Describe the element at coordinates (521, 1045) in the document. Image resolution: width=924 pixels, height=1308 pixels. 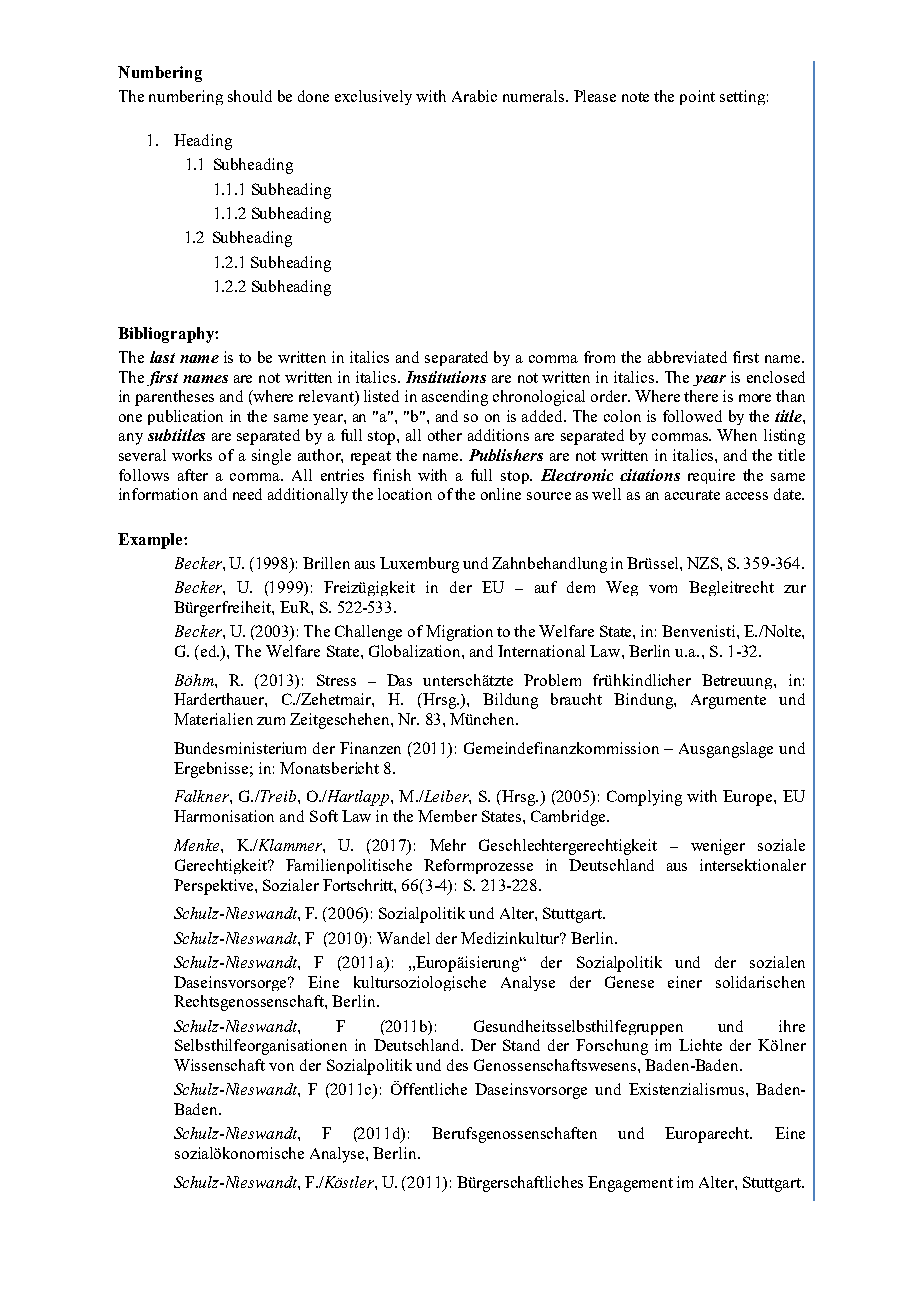
I see `Stand` at that location.
